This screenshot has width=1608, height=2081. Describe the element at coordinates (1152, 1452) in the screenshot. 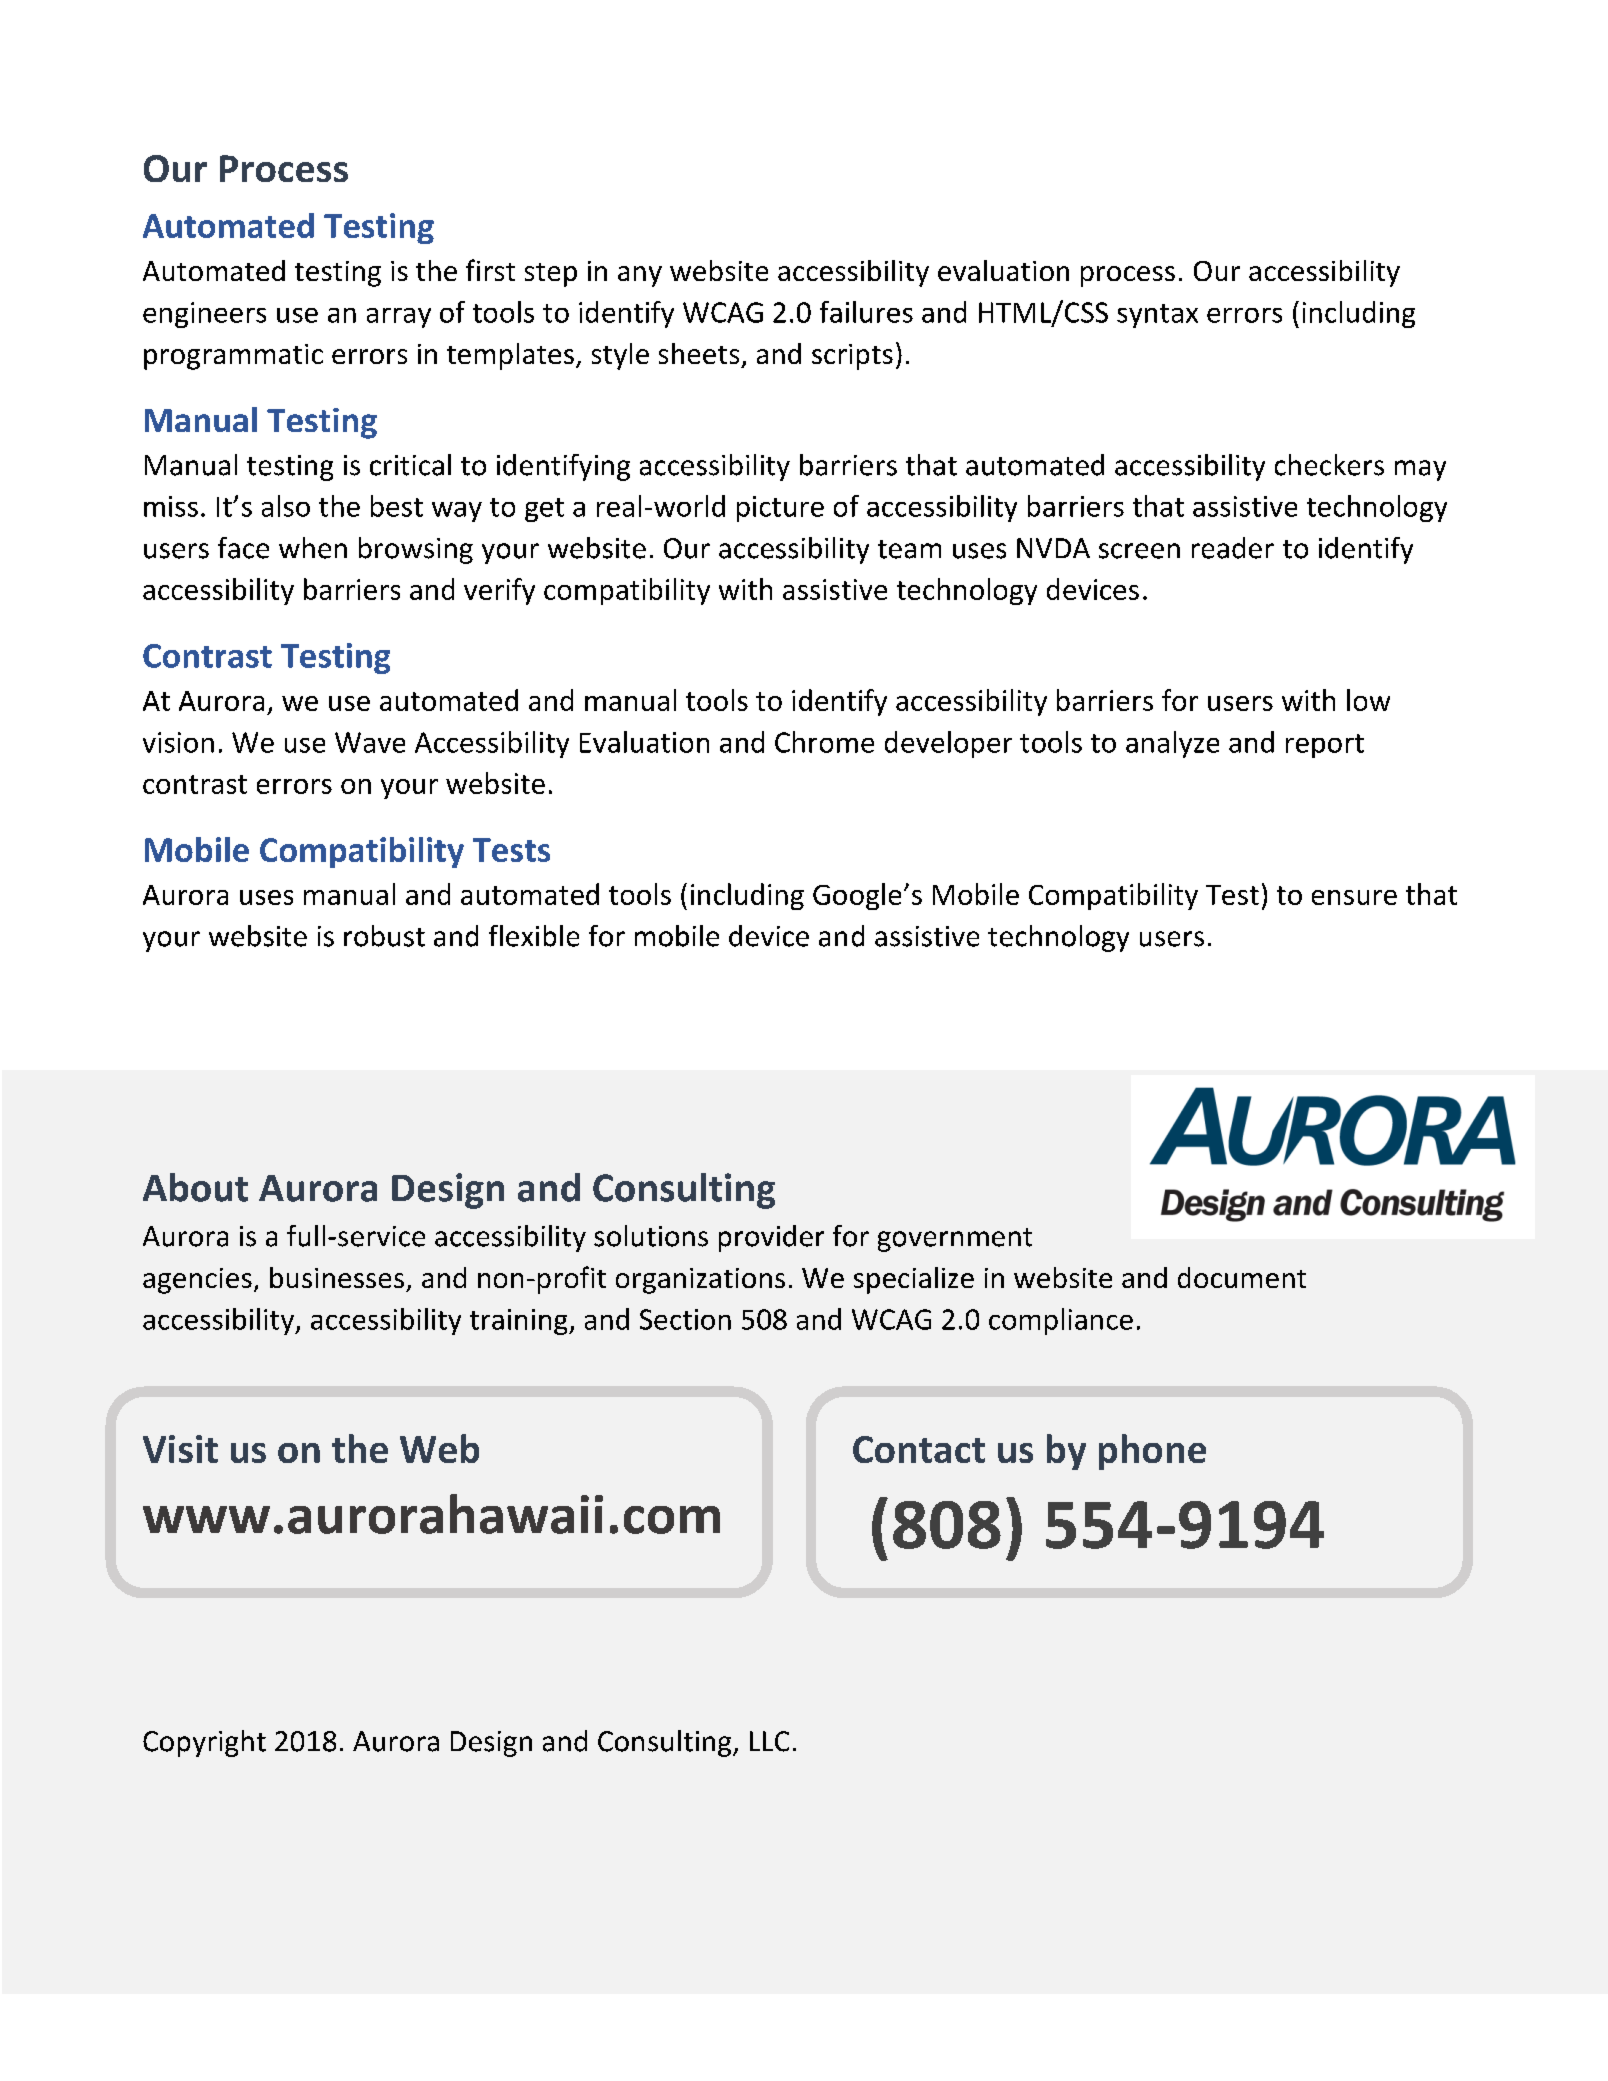

I see `phone` at that location.
